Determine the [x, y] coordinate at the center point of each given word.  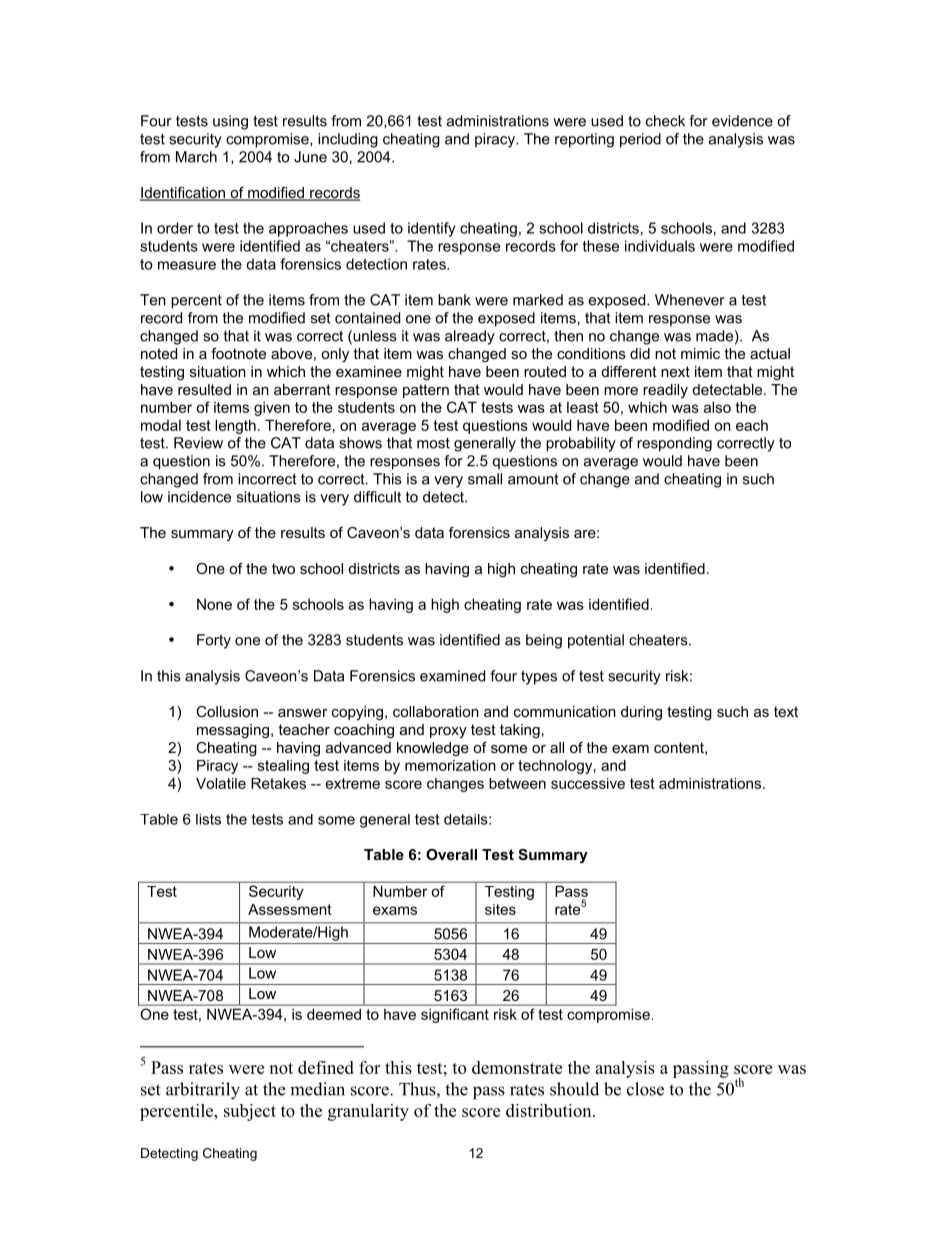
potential [596, 641]
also [717, 407]
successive [588, 783]
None [214, 604]
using [230, 122]
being [544, 641]
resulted [204, 389]
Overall [451, 854]
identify [431, 229]
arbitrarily [203, 1091]
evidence [742, 121]
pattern [426, 391]
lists [208, 819]
